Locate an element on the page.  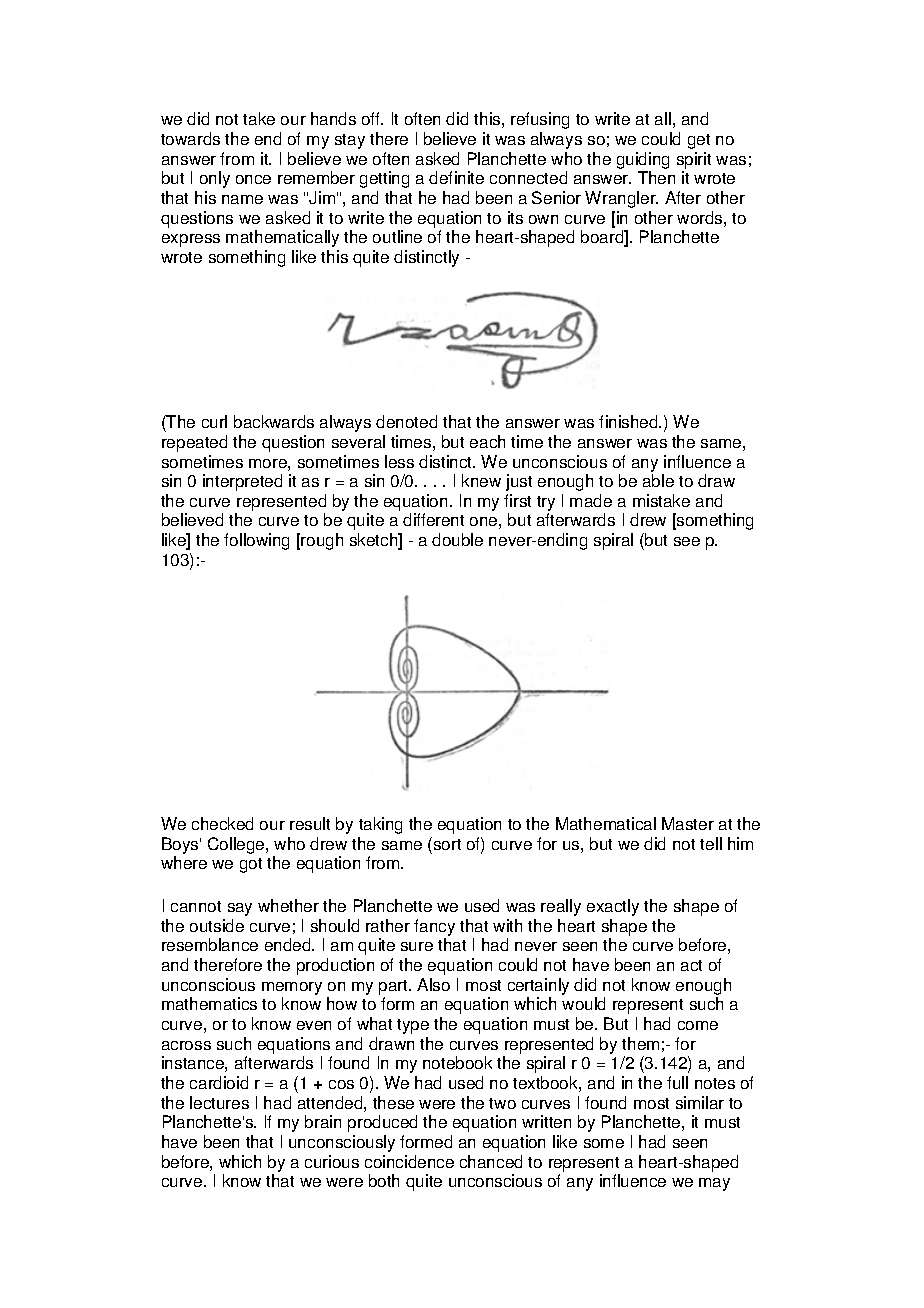
lectures is located at coordinates (219, 1102).
